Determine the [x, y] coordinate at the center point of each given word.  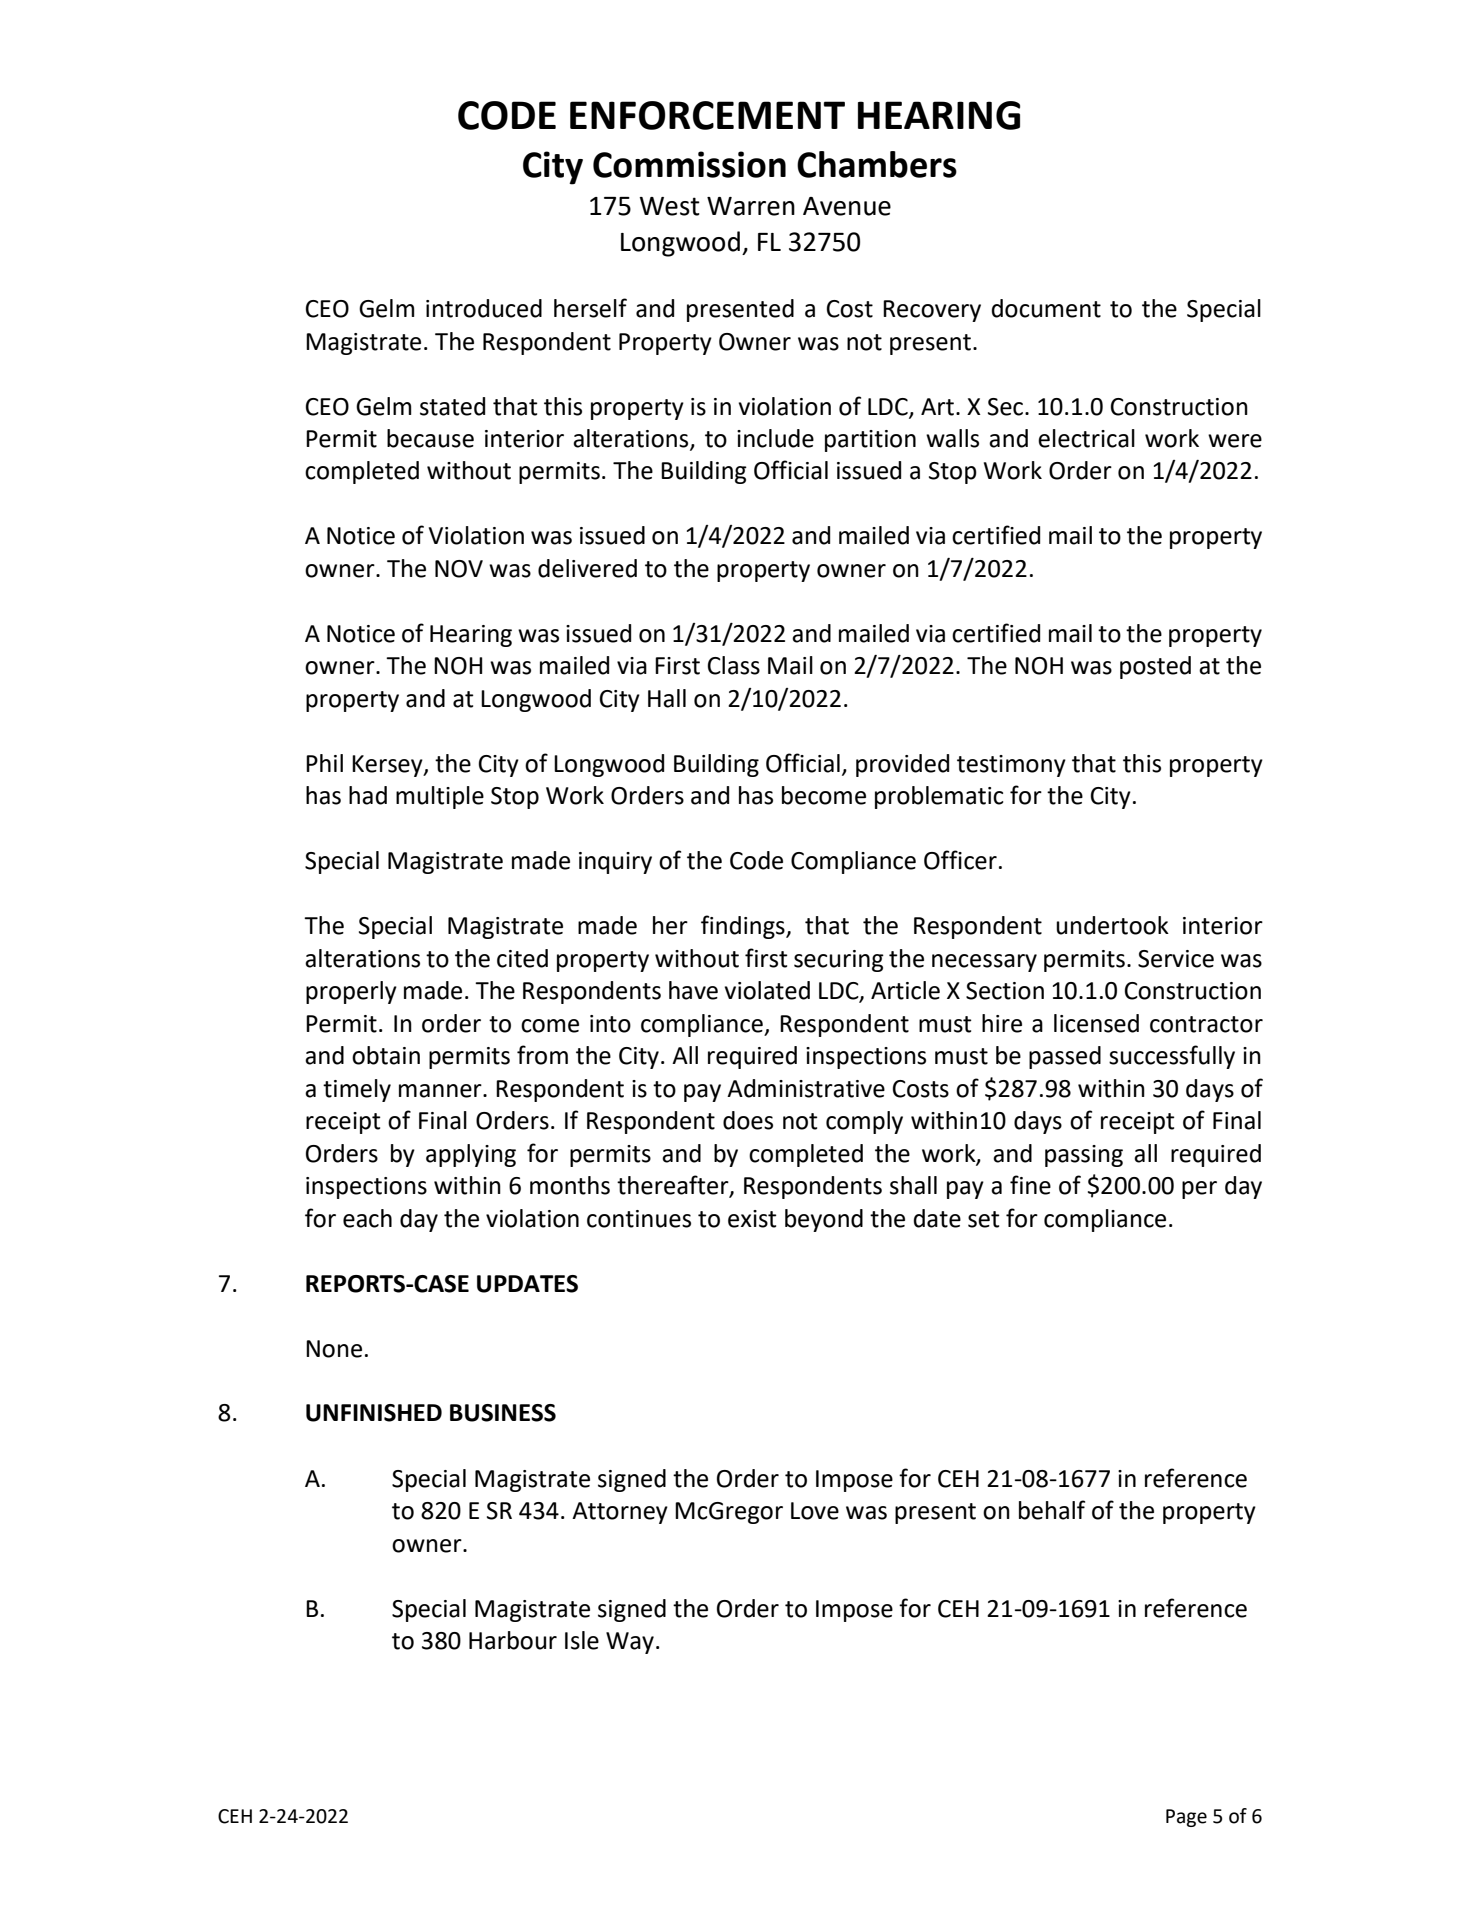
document [1046, 308]
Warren [751, 206]
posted [1155, 667]
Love [815, 1511]
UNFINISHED [374, 1413]
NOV [459, 569]
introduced [484, 308]
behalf [1052, 1510]
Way [630, 1643]
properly [351, 992]
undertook [1112, 925]
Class [734, 665]
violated [767, 990]
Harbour [513, 1640]
